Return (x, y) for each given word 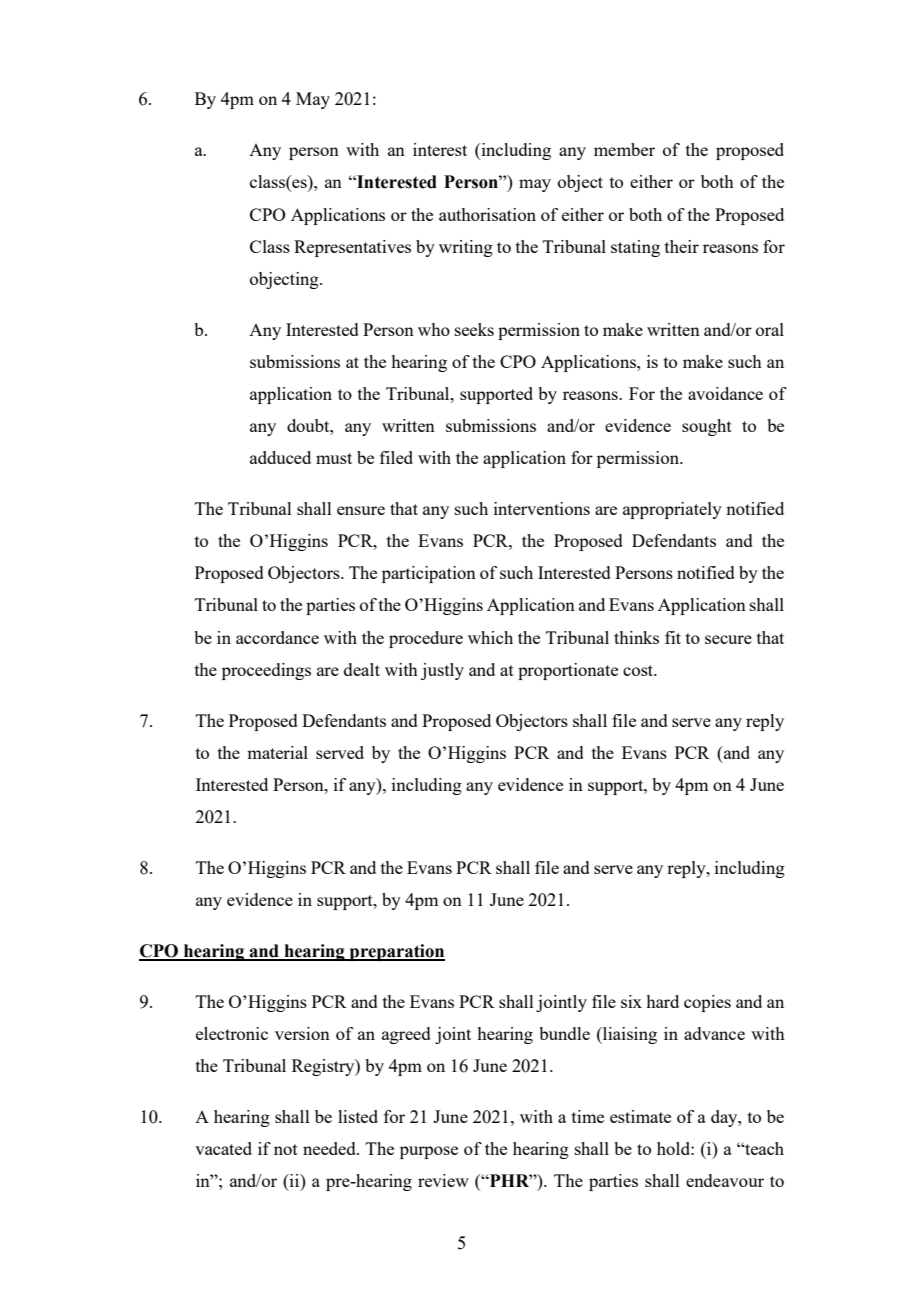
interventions (542, 508)
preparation (396, 952)
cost (639, 670)
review (443, 1180)
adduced (280, 457)
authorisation (487, 214)
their (682, 246)
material (277, 752)
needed (330, 1148)
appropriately (672, 510)
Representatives (352, 248)
